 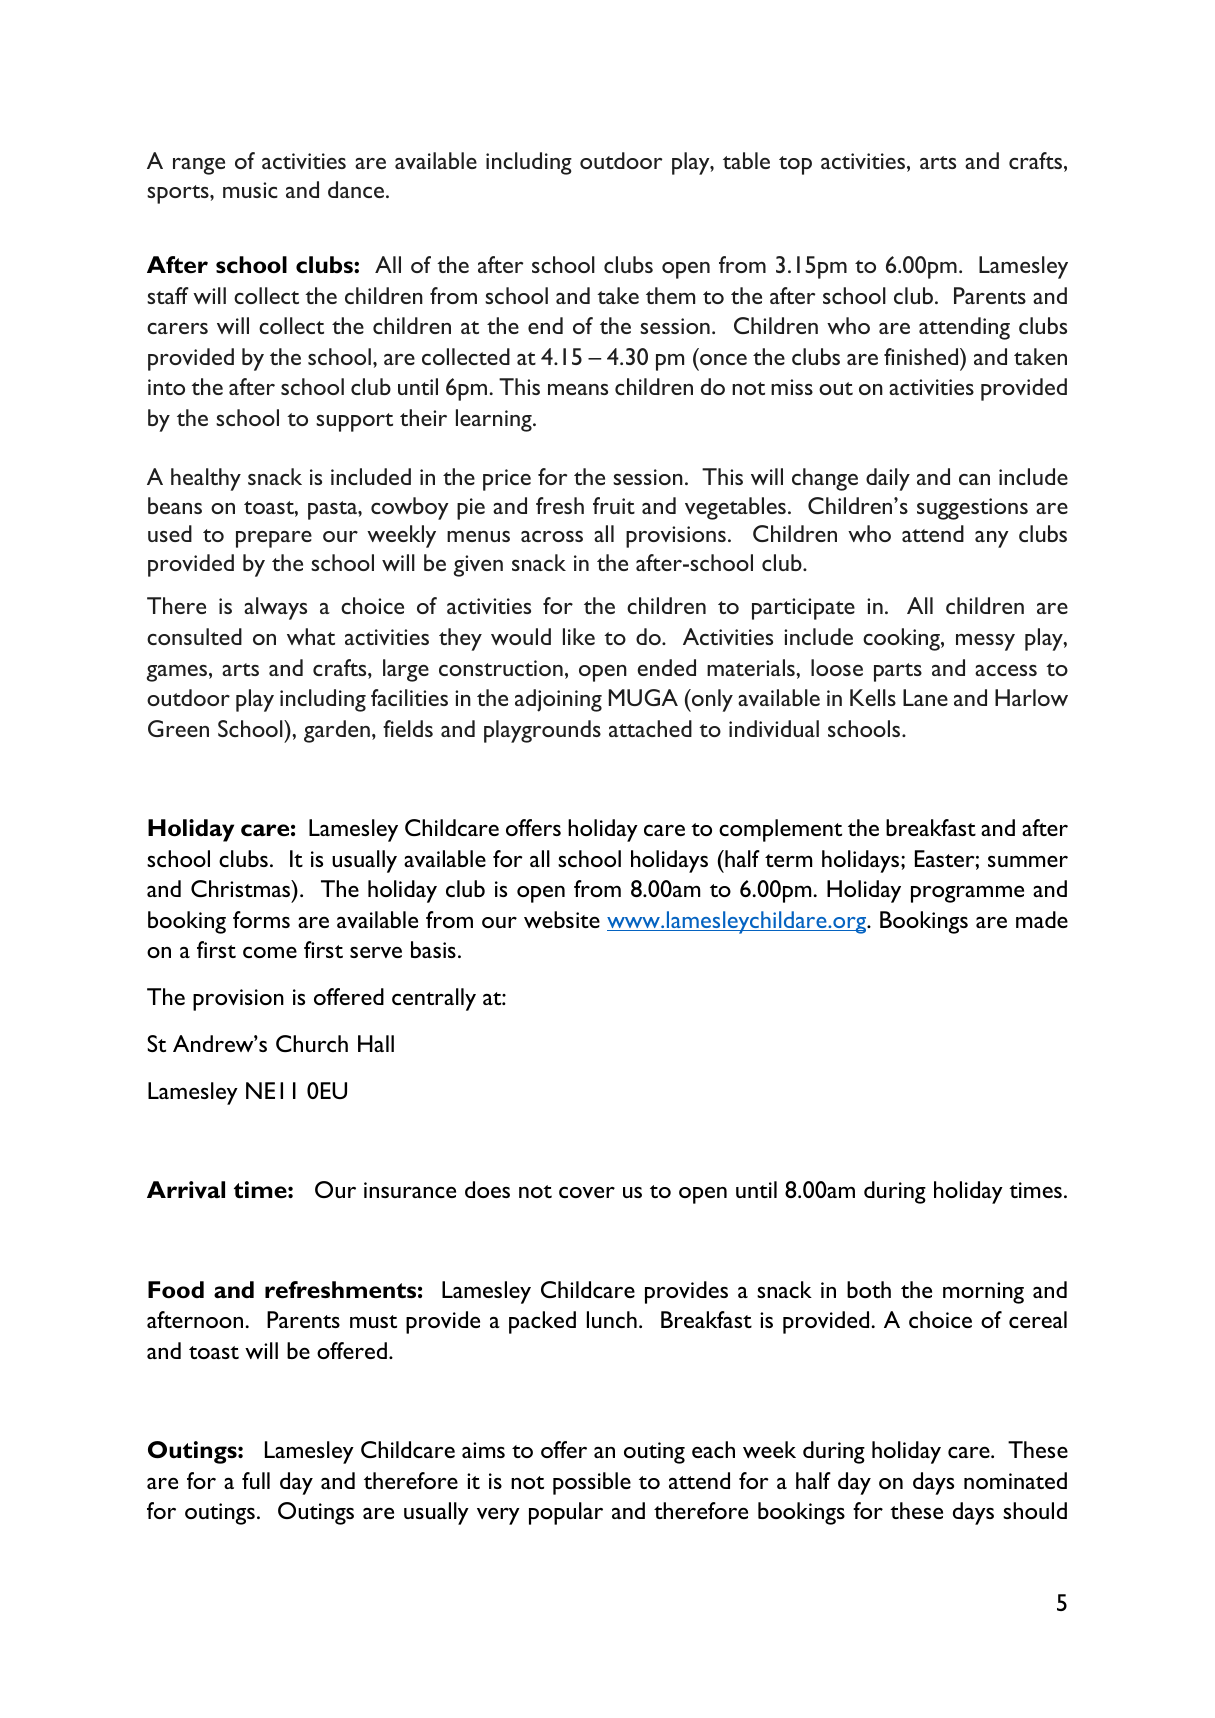 I want to click on top, so click(x=795, y=165).
